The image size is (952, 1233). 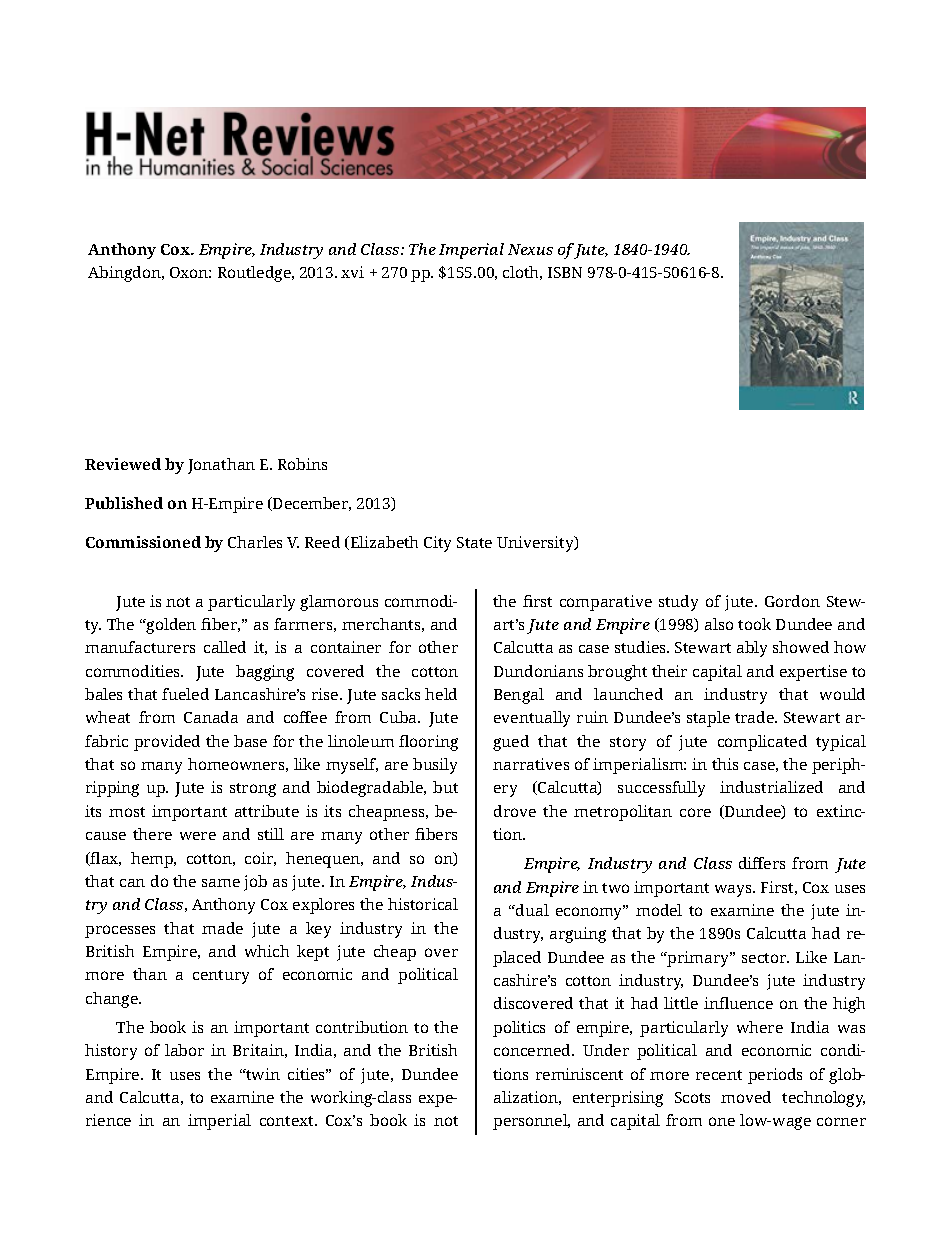 I want to click on held, so click(x=441, y=694).
